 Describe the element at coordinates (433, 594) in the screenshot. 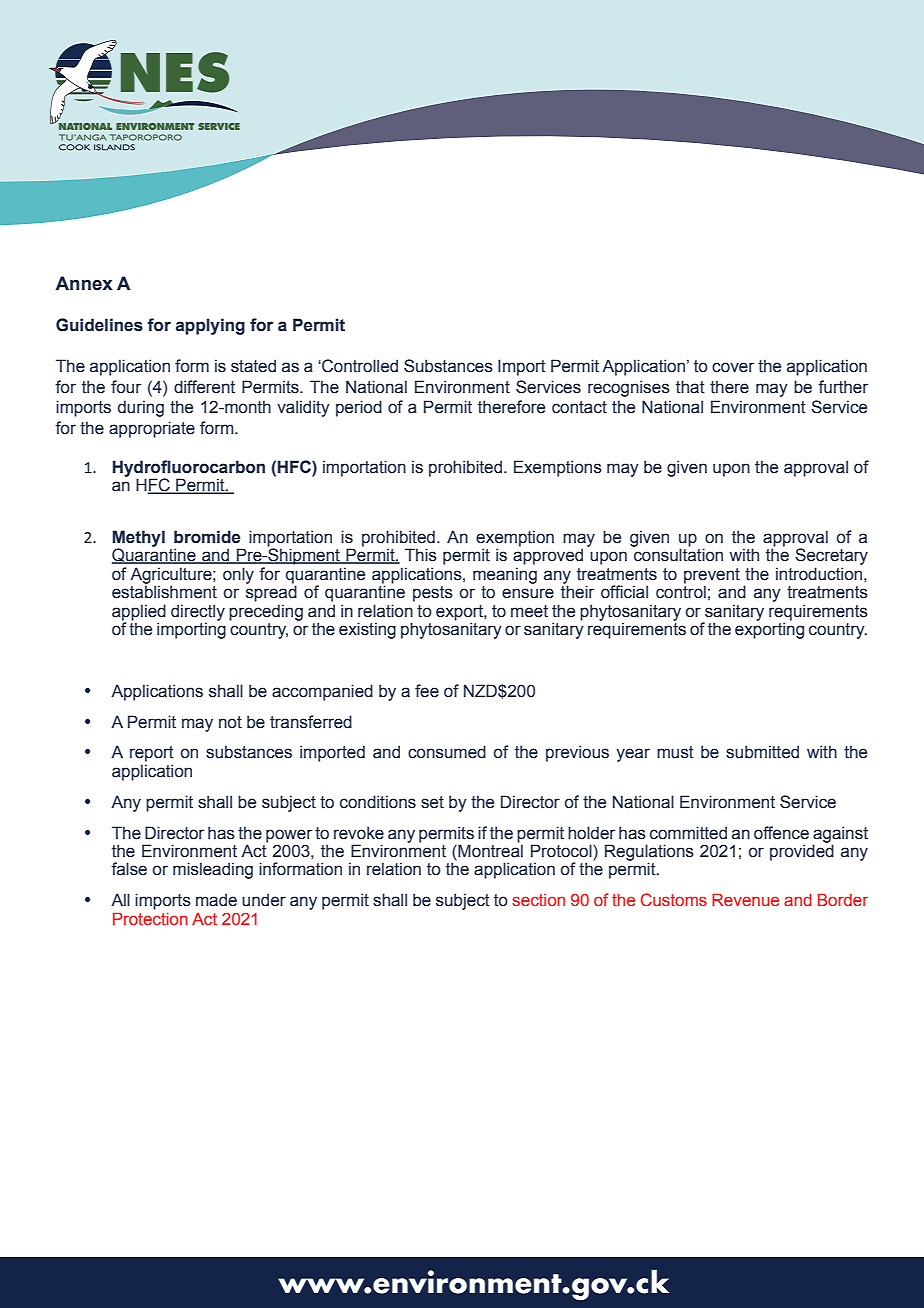

I see `pests` at that location.
